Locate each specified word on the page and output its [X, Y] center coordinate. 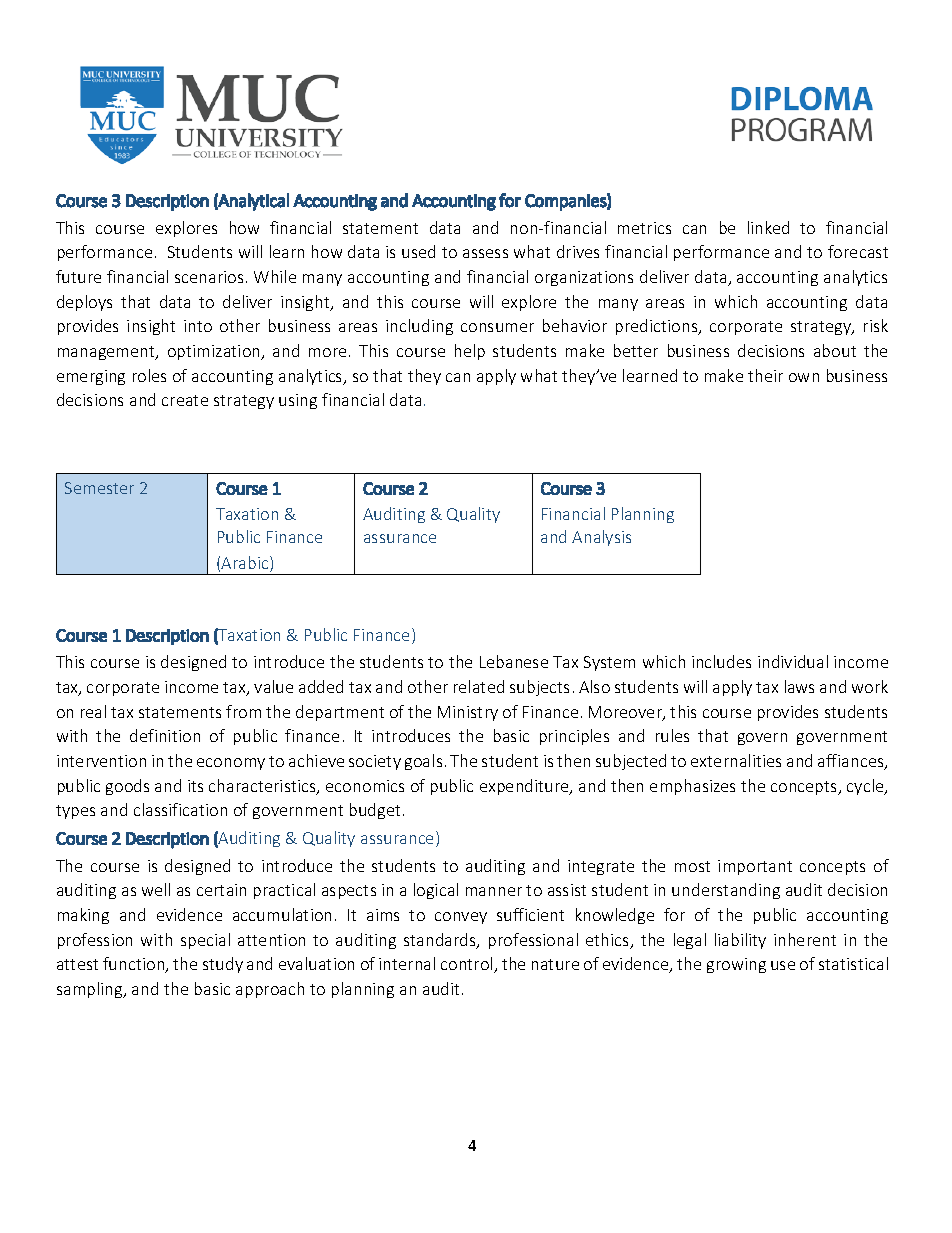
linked [768, 227]
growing [736, 965]
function [135, 965]
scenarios [209, 277]
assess [485, 253]
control [468, 965]
